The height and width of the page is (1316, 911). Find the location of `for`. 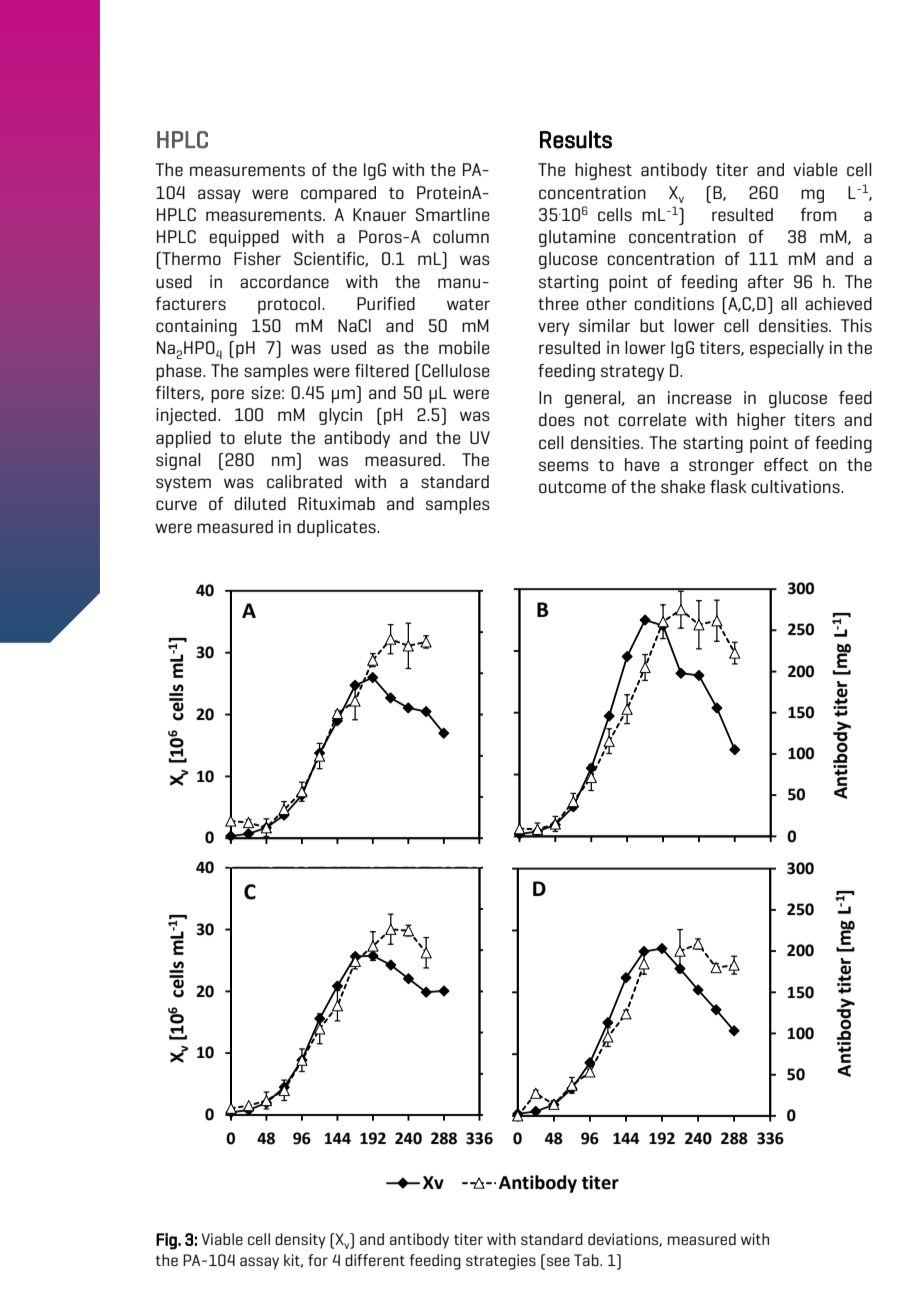

for is located at coordinates (318, 1260).
